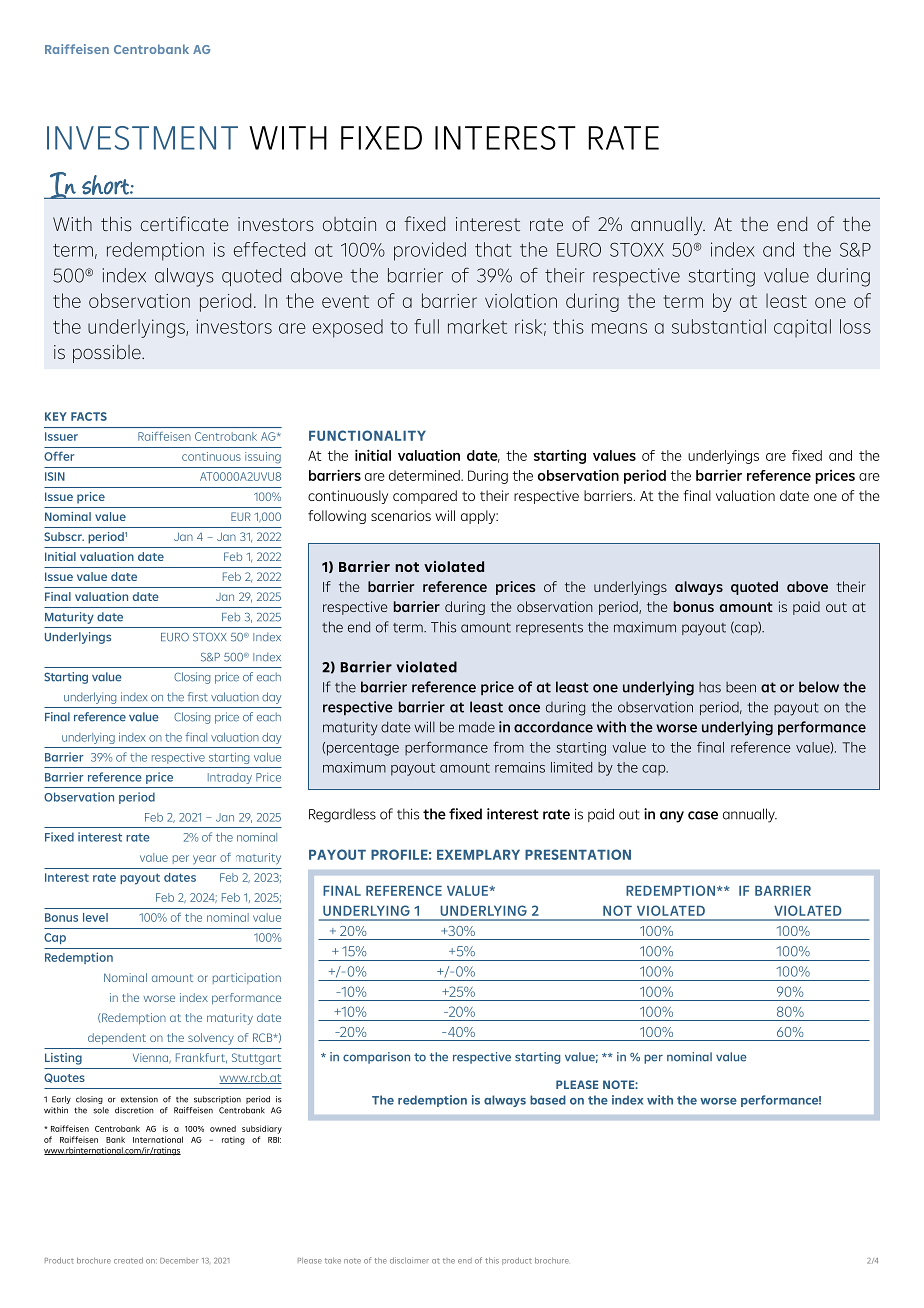 This document has width=924, height=1308. Describe the element at coordinates (430, 251) in the document. I see `provided` at that location.
